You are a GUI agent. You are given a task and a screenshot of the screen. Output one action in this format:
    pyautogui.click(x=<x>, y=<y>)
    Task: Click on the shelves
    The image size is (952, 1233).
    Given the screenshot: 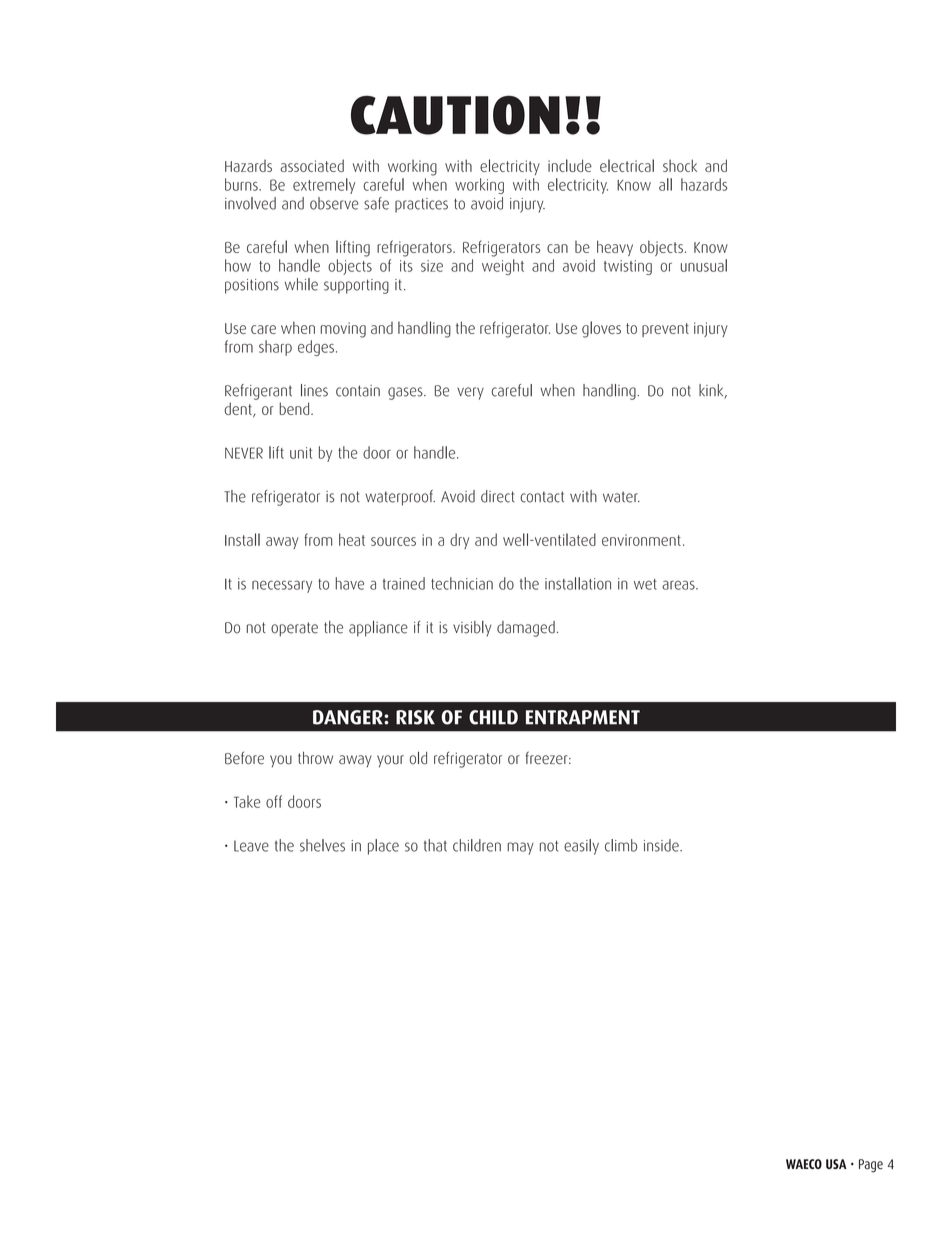 What is the action you would take?
    pyautogui.click(x=322, y=845)
